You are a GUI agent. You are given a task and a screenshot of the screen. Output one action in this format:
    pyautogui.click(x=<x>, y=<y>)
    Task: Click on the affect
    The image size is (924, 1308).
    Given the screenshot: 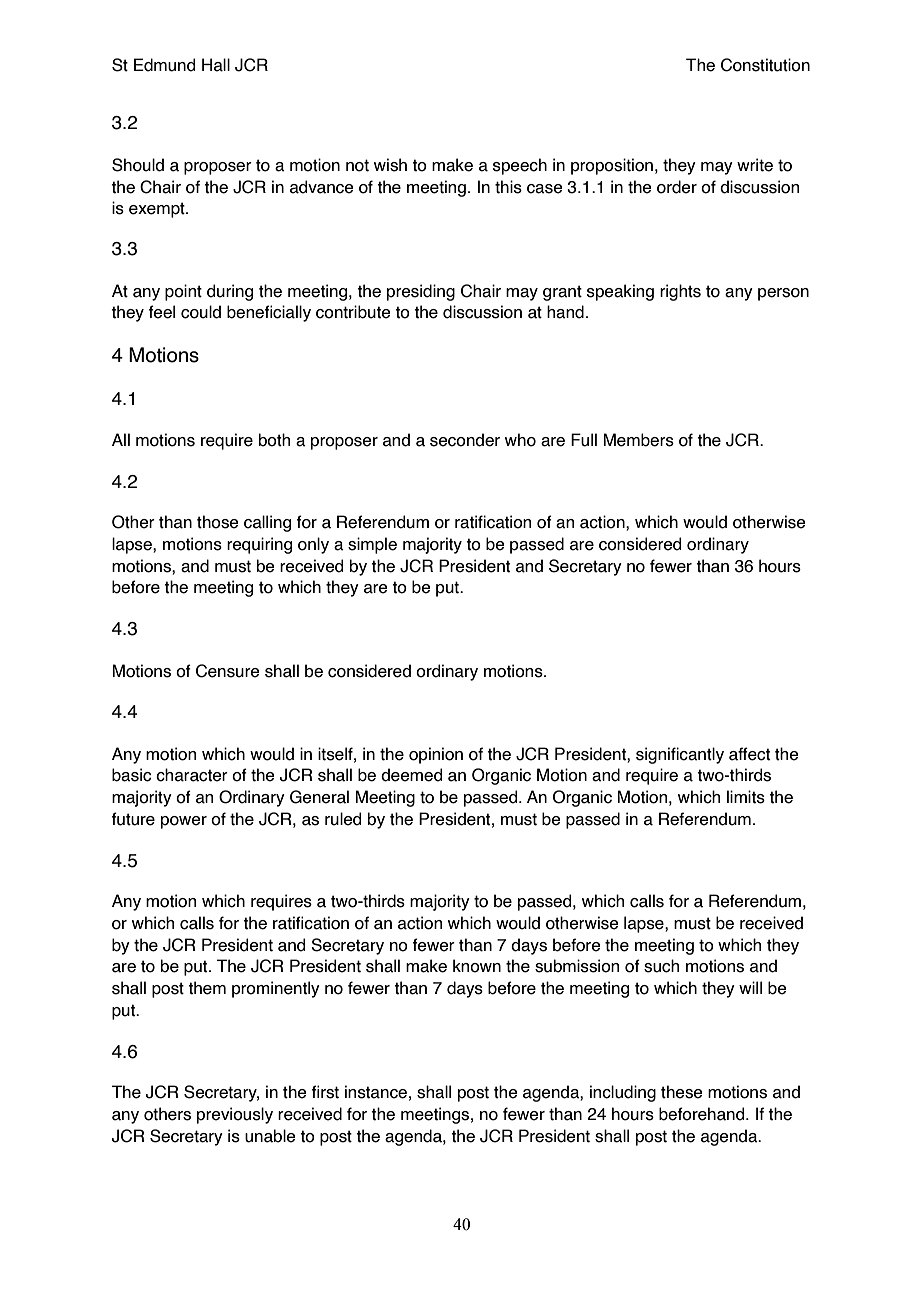 What is the action you would take?
    pyautogui.click(x=749, y=754)
